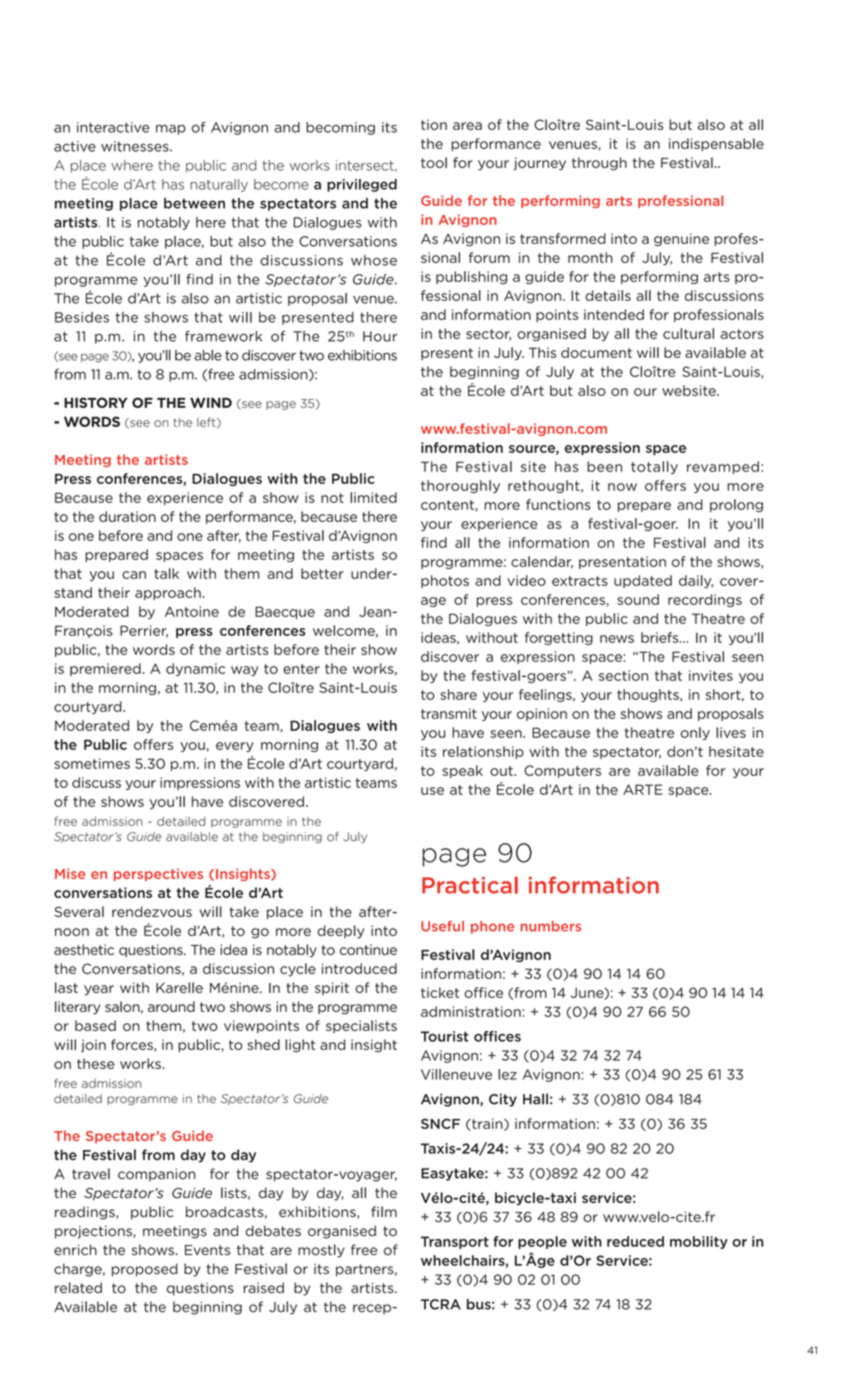 This page has width=861, height=1400. Describe the element at coordinates (96, 402) in the page. I see `HISTORY` at that location.
